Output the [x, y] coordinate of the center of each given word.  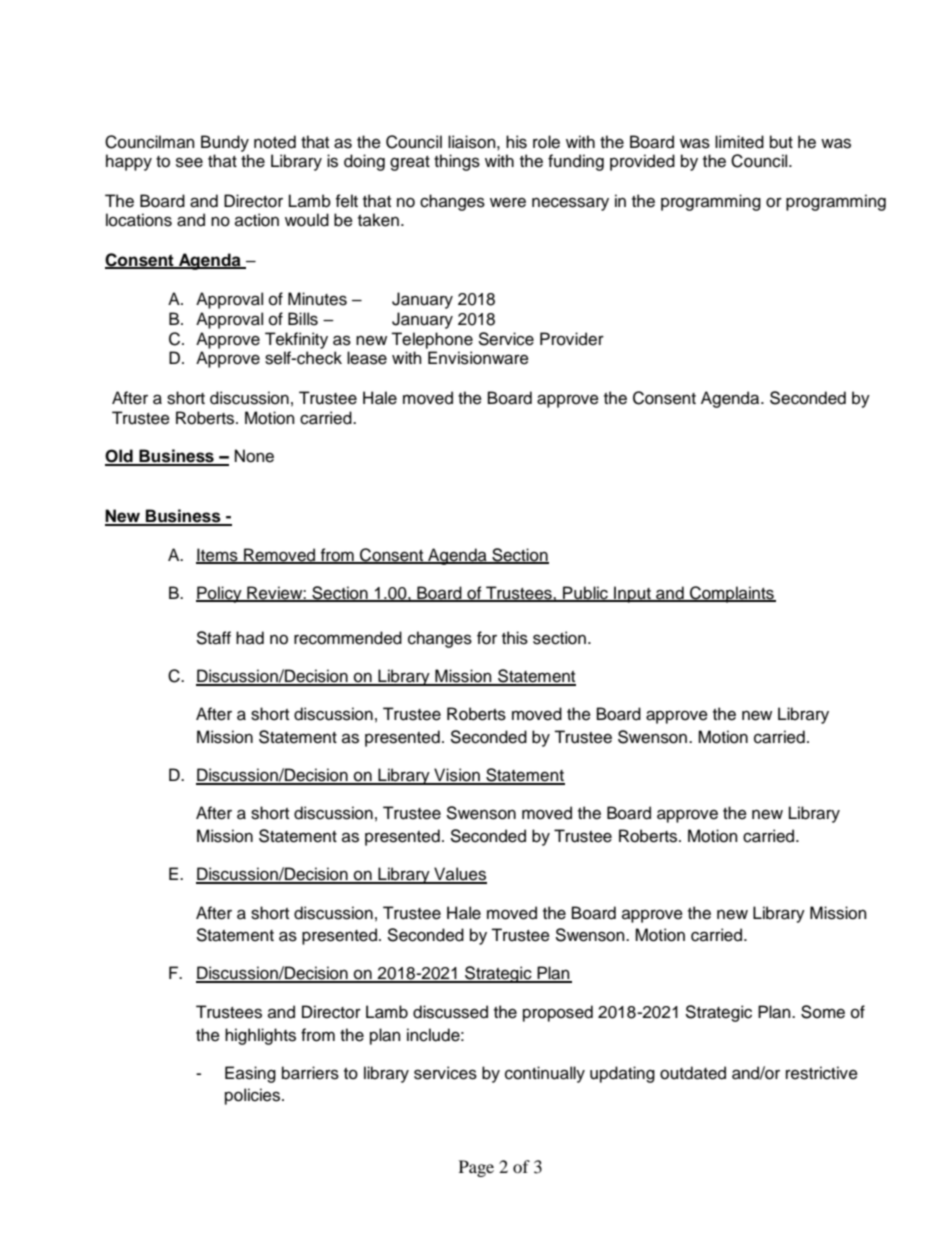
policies [254, 1096]
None [254, 456]
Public [585, 593]
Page [476, 1168]
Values [459, 875]
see [189, 162]
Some [823, 1012]
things [457, 162]
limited [739, 142]
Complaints [732, 594]
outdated [693, 1073]
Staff [213, 638]
